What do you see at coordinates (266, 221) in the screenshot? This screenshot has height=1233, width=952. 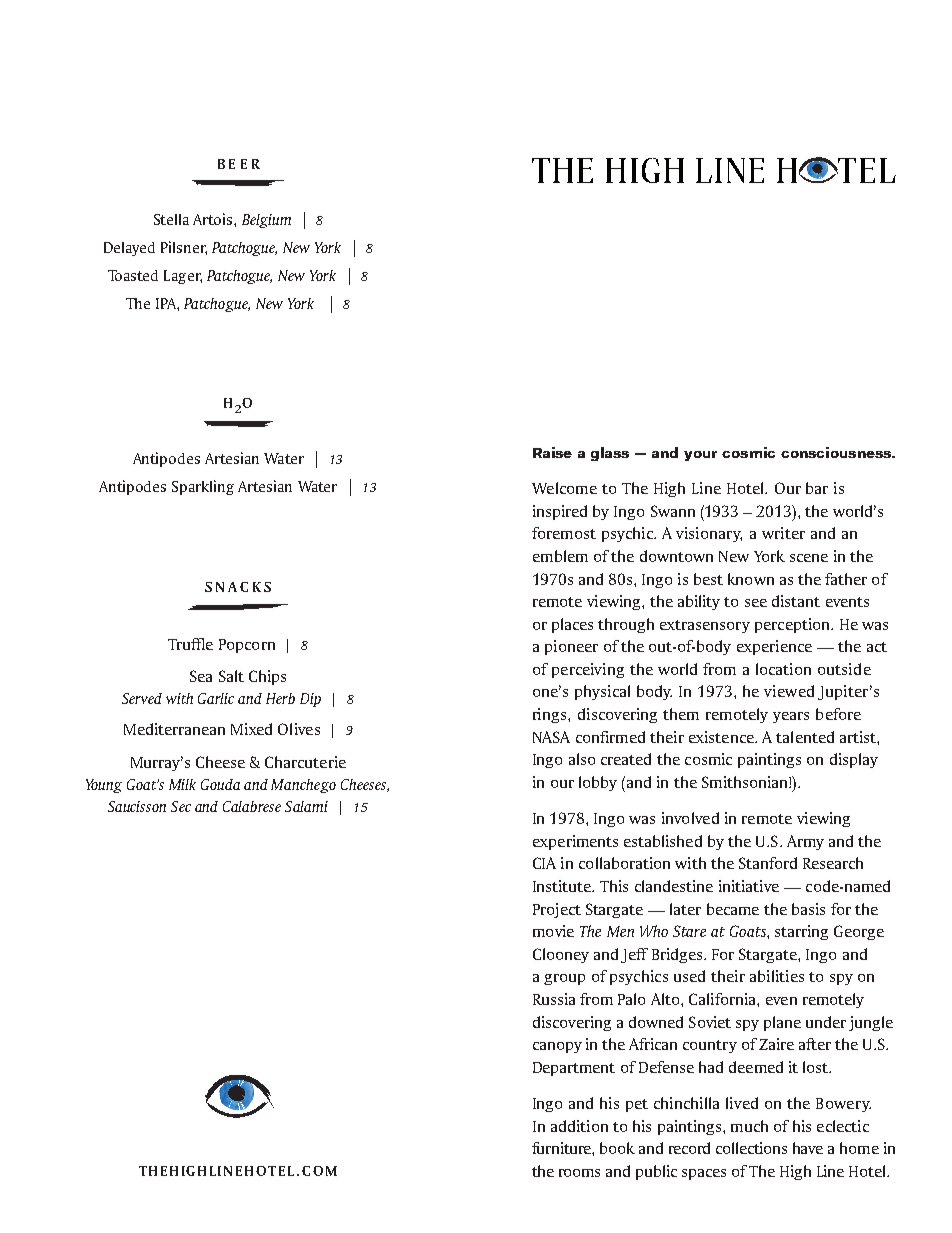 I see `Belgium` at bounding box center [266, 221].
